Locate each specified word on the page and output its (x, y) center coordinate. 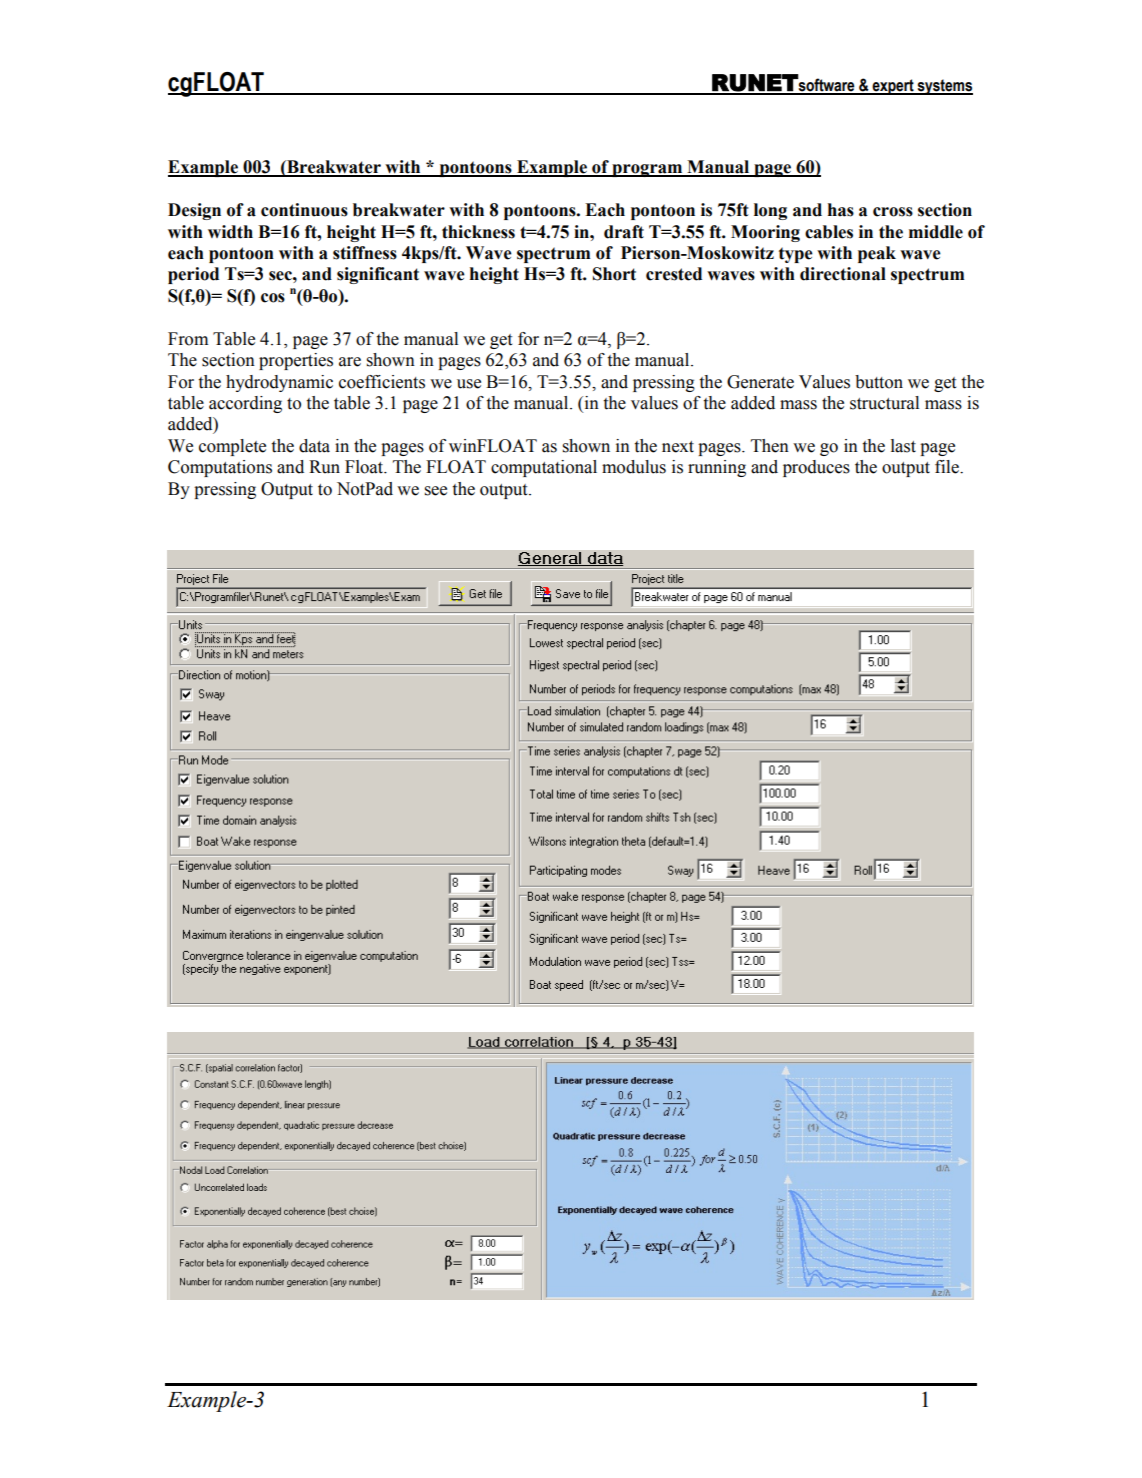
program (647, 170)
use (469, 384)
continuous (304, 210)
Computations (220, 468)
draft (624, 232)
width (230, 232)
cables (829, 232)
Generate (760, 382)
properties (296, 361)
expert (893, 87)
